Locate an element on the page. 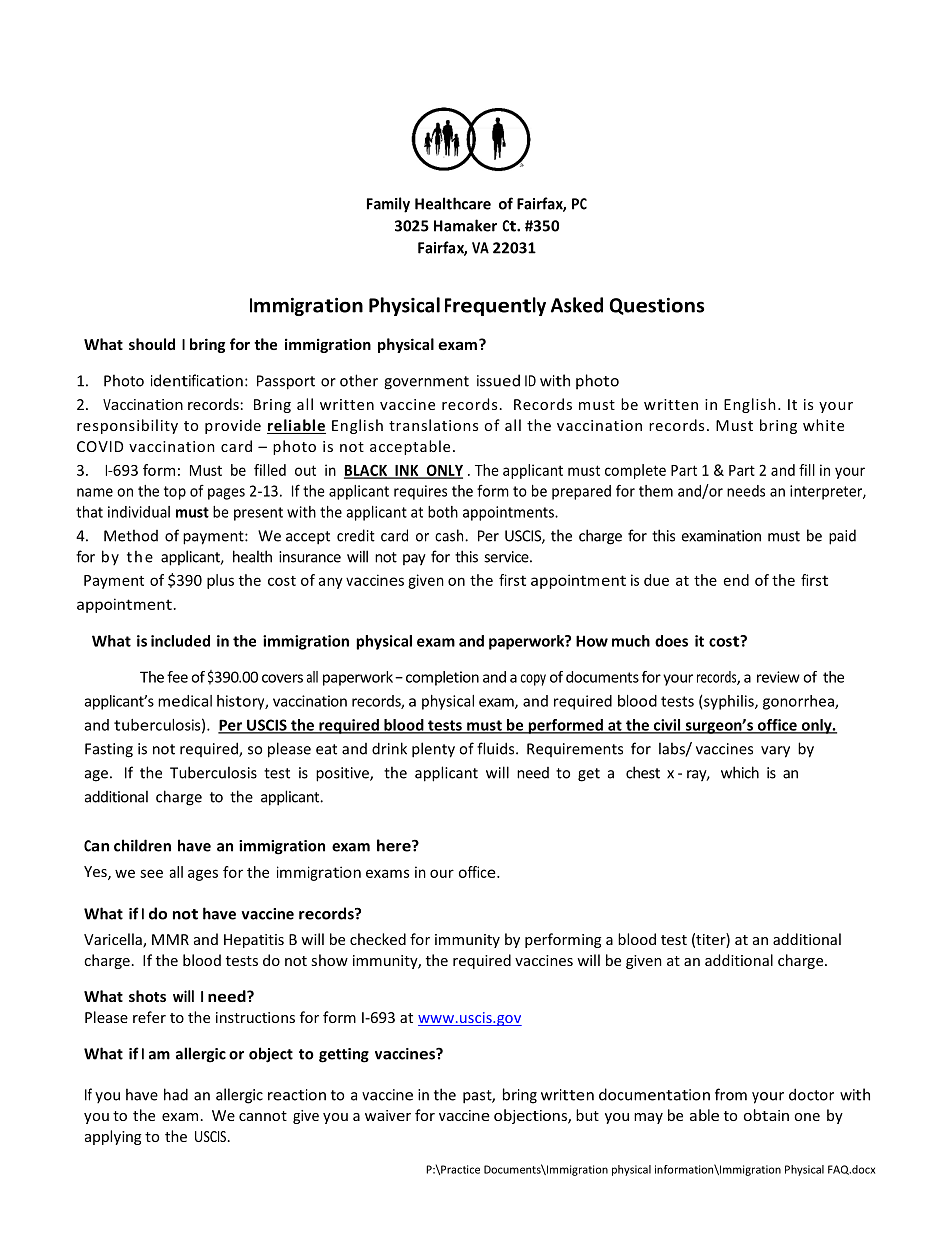 This page has width=952, height=1233. Family is located at coordinates (388, 205).
